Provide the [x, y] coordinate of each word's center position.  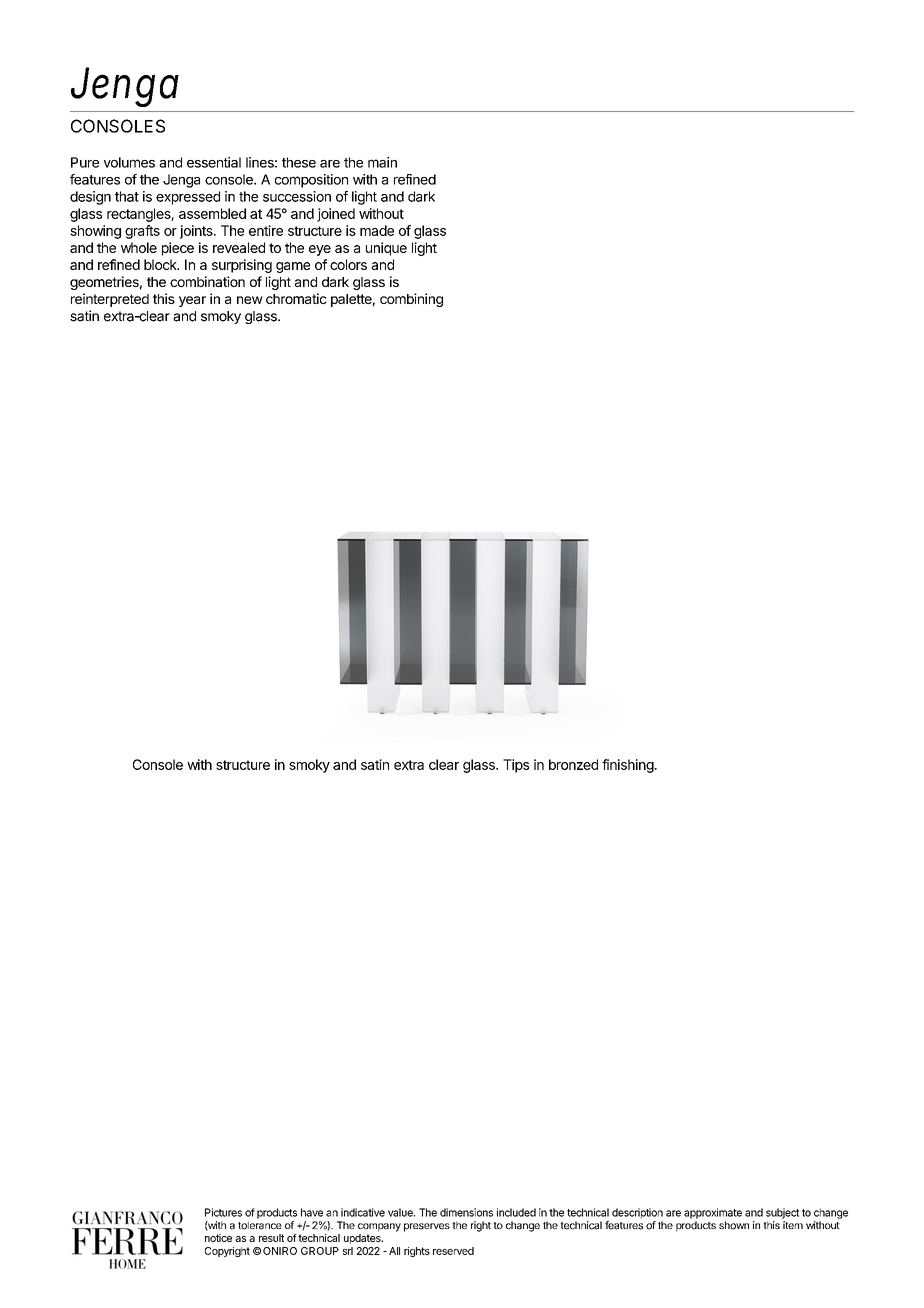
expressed [188, 198]
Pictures [223, 1212]
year [192, 301]
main [382, 162]
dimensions [466, 1212]
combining [411, 300]
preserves [427, 1227]
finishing [628, 766]
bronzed [573, 764]
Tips [516, 766]
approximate [713, 1213]
